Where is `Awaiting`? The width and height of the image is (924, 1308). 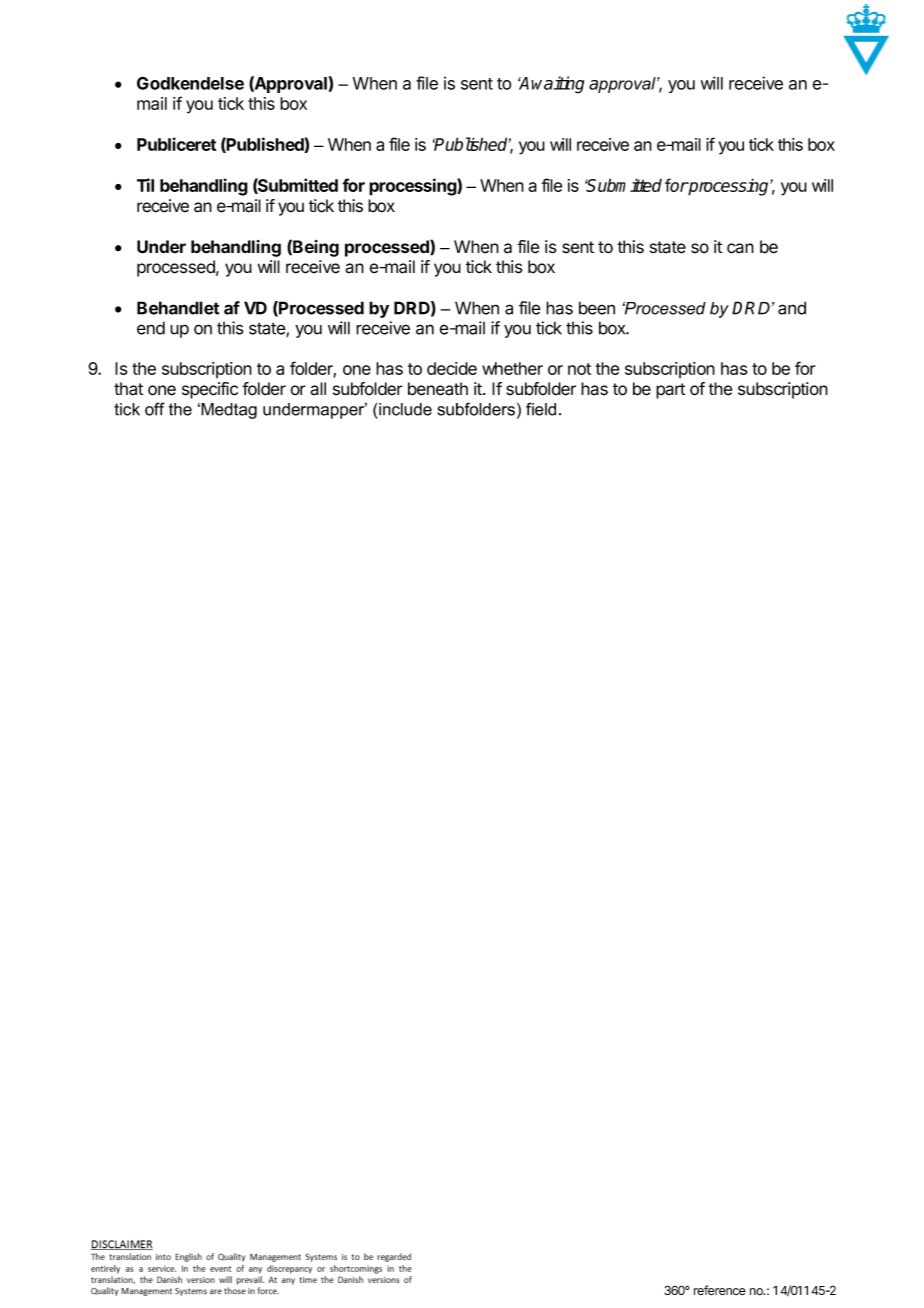
Awaiting is located at coordinates (551, 85).
